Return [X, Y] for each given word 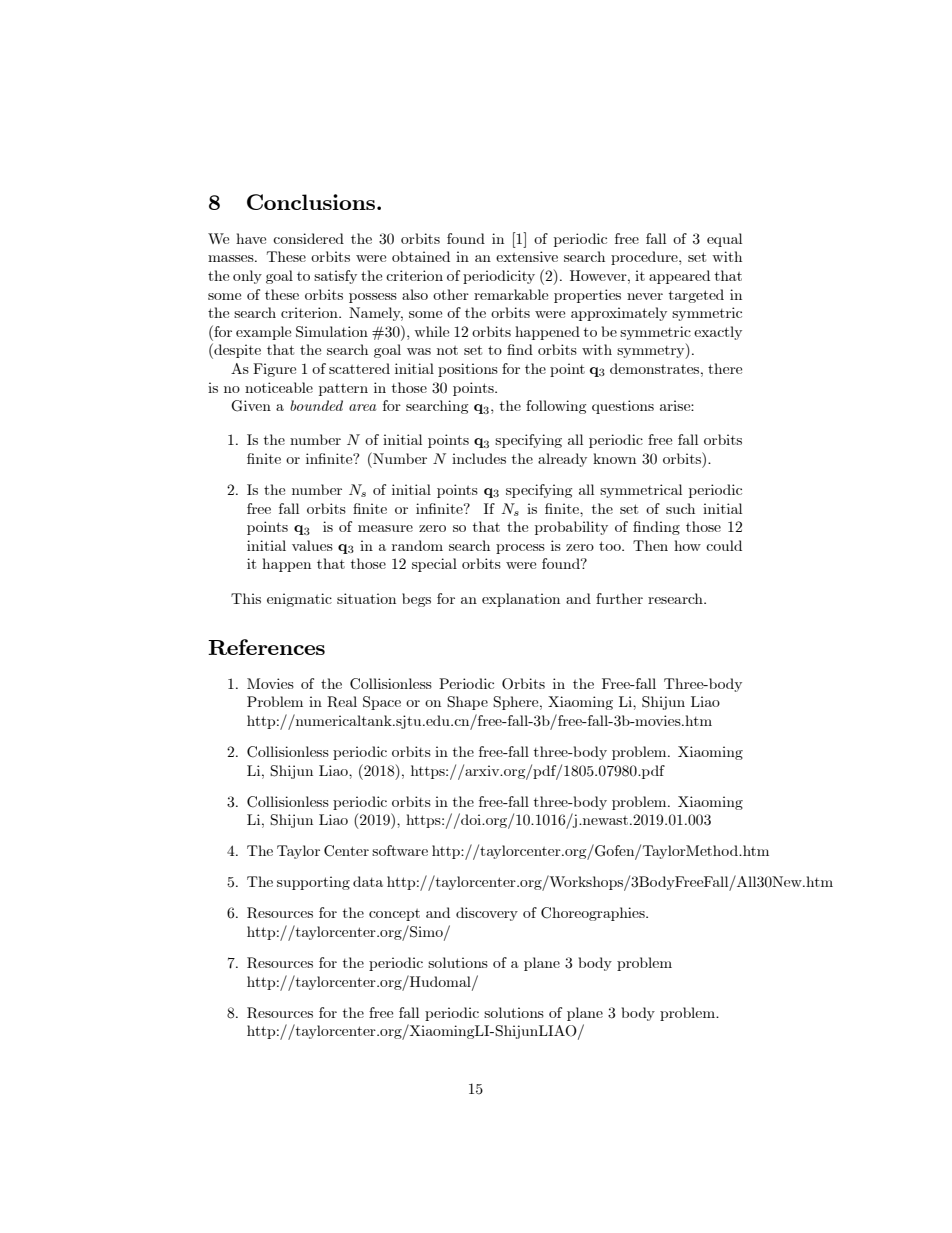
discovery [487, 914]
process [520, 549]
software [400, 850]
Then [650, 545]
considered [308, 238]
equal [724, 240]
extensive [527, 256]
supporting [313, 883]
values [312, 545]
